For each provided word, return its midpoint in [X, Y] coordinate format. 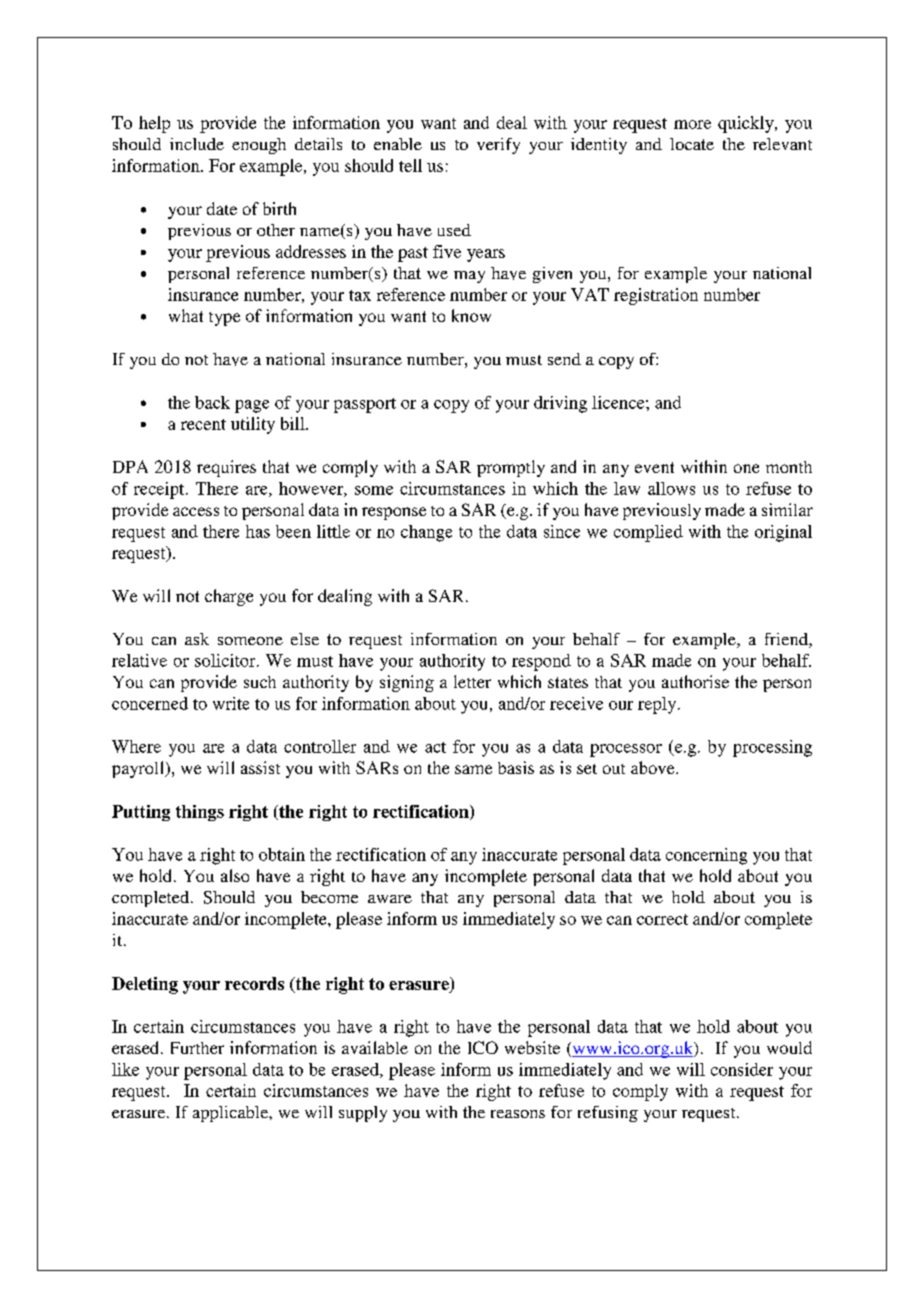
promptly [511, 468]
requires [226, 468]
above [654, 767]
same [473, 769]
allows [671, 488]
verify [498, 146]
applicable [232, 1114]
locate [692, 144]
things [200, 813]
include [197, 144]
